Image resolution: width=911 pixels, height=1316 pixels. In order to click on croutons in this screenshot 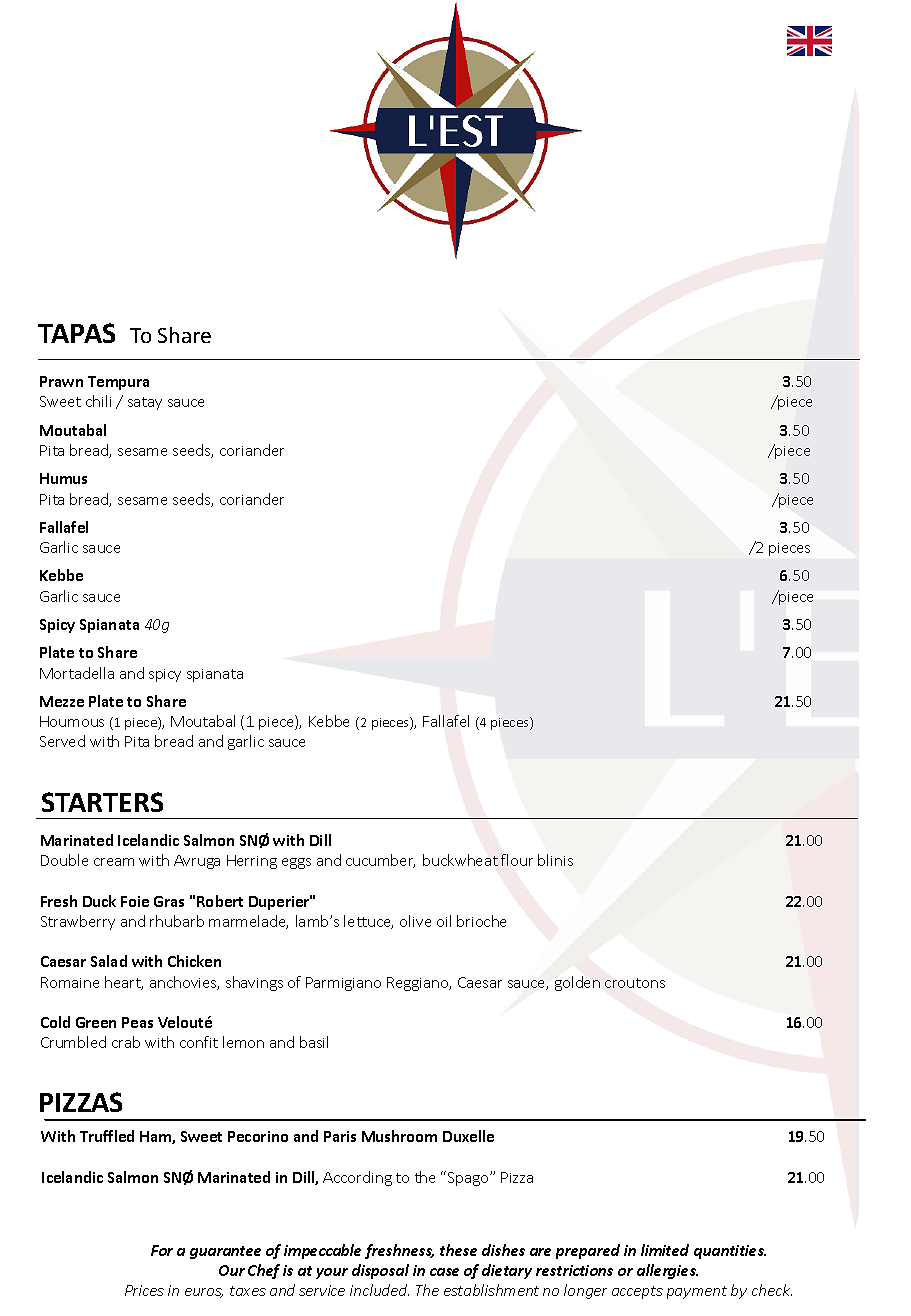, I will do `click(635, 983)`.
